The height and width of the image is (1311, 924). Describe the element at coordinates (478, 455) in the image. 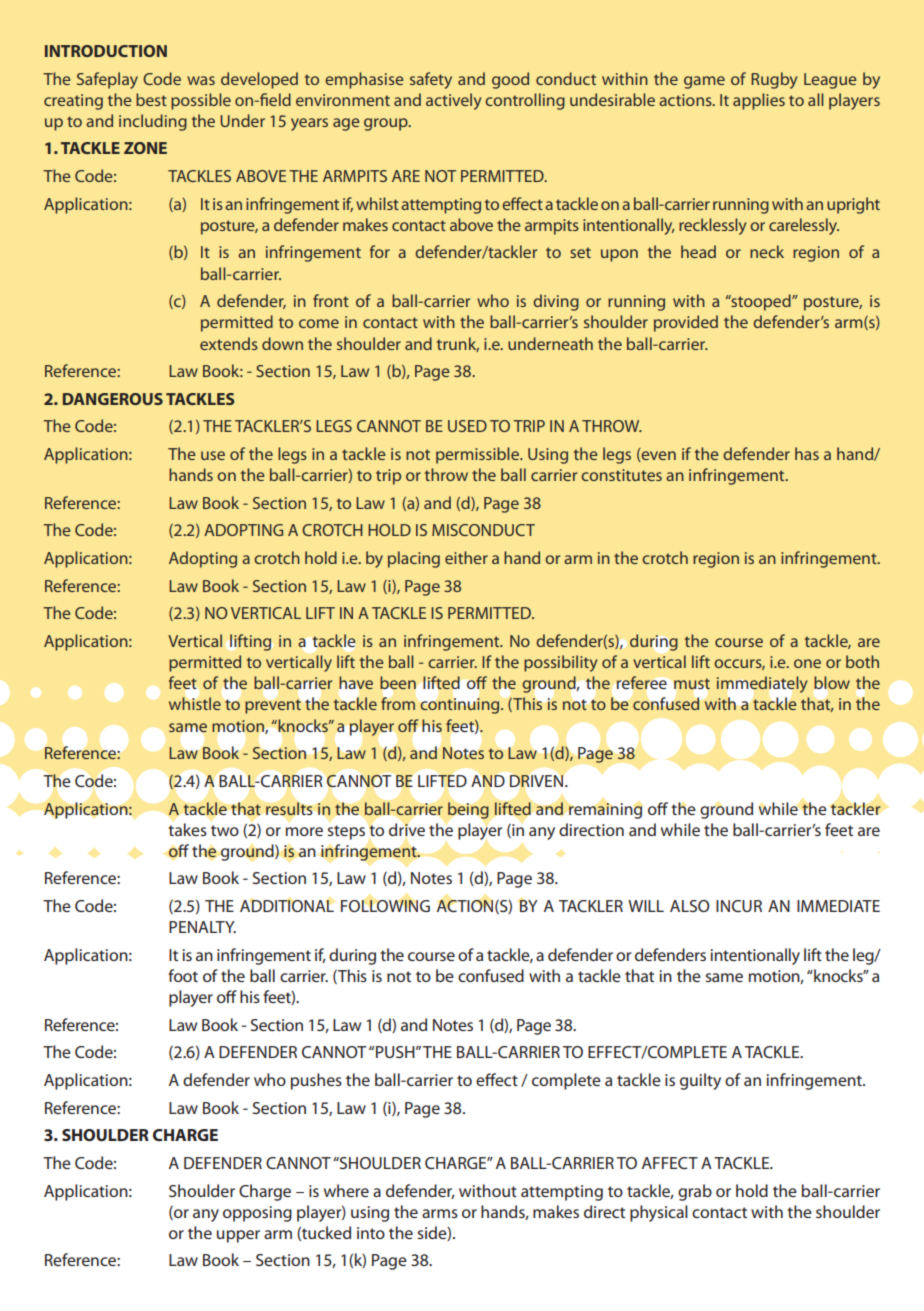

I see `permissible` at that location.
